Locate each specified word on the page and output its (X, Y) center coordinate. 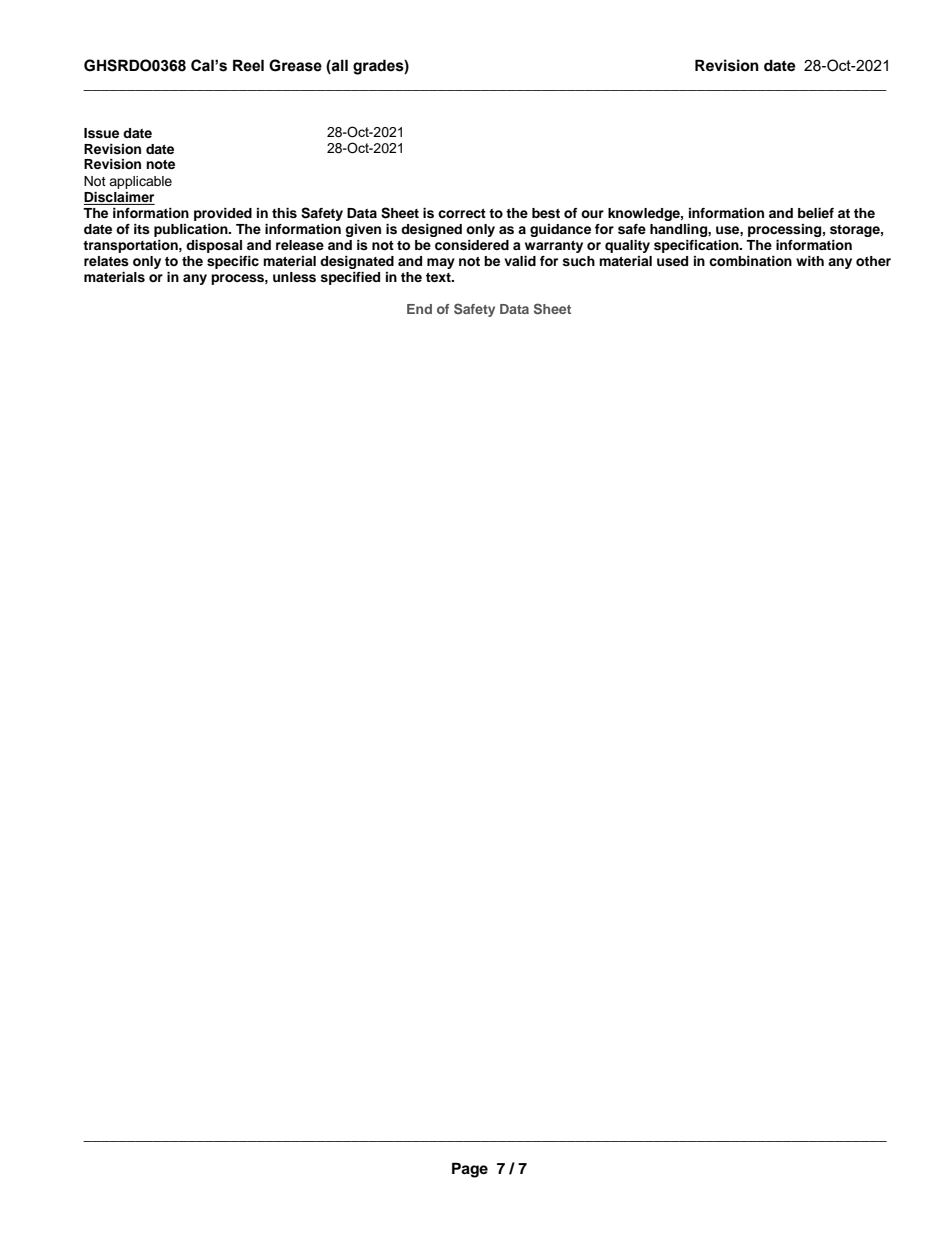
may (441, 263)
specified (350, 278)
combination (750, 261)
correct (462, 213)
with (810, 261)
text (439, 277)
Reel (248, 65)
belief (816, 213)
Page (470, 1170)
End (419, 309)
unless (294, 277)
